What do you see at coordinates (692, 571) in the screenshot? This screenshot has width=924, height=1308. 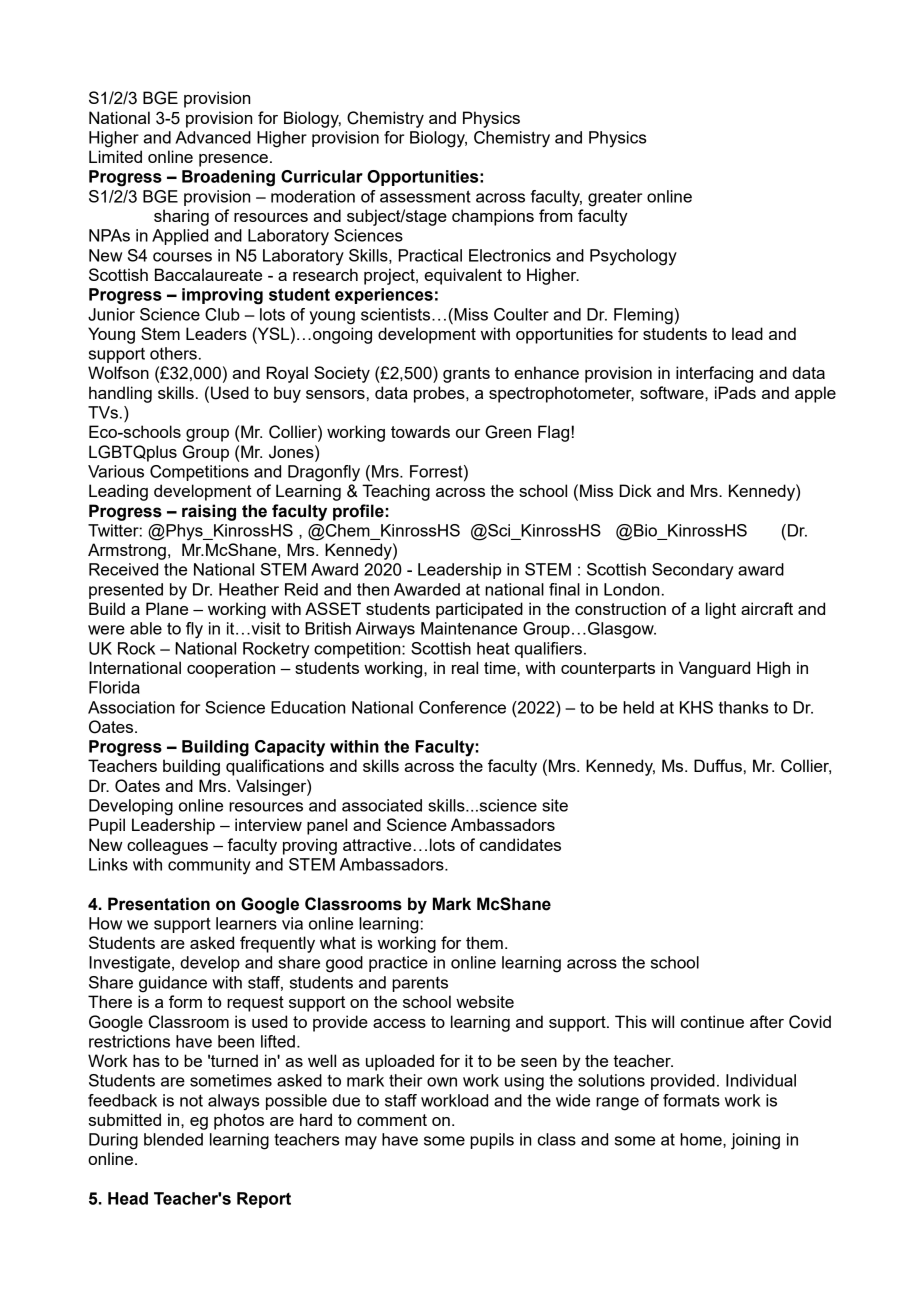 I see `Secondary` at bounding box center [692, 571].
